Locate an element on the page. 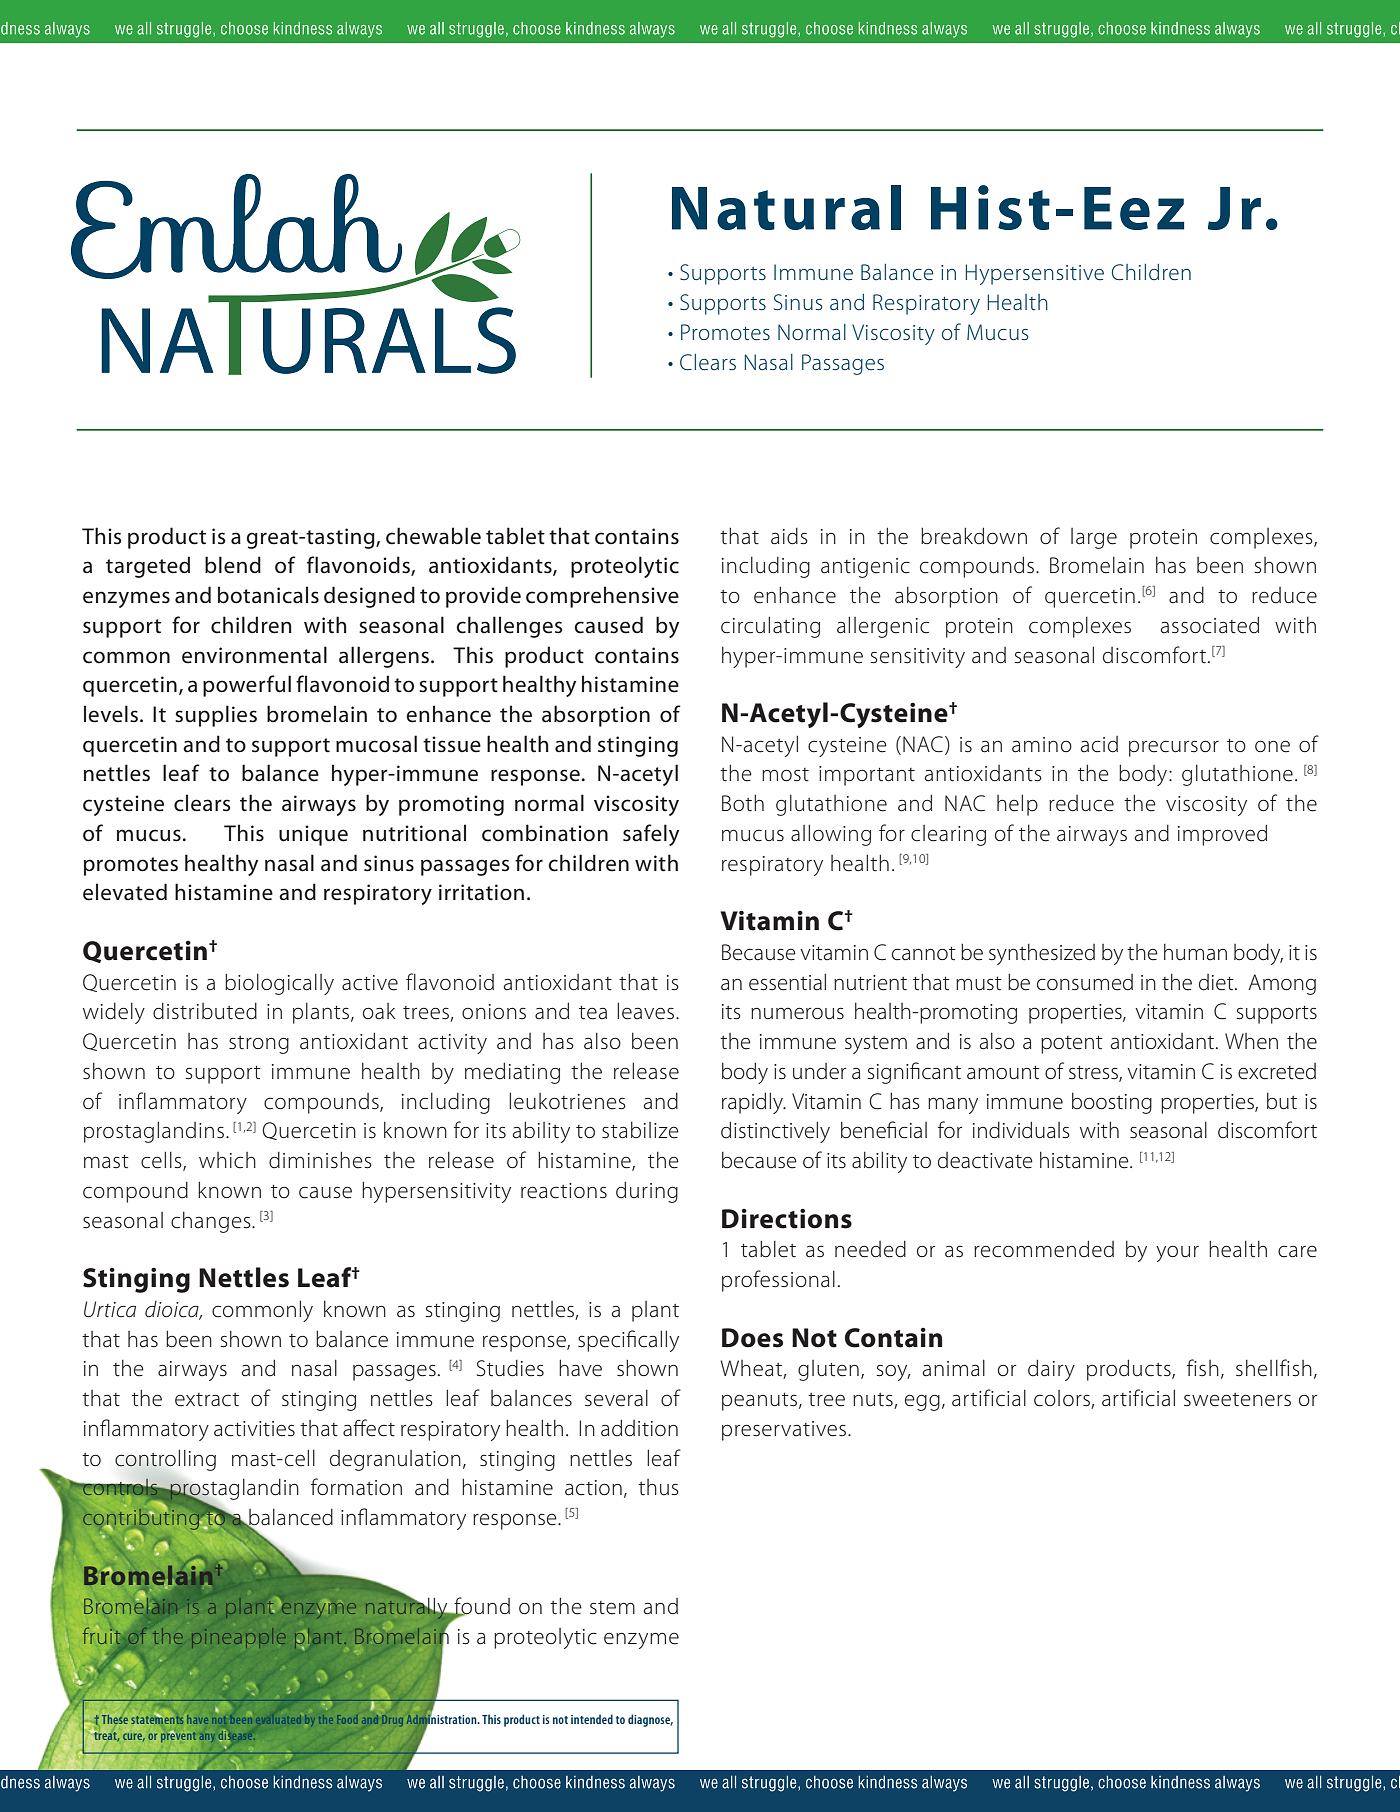 The height and width of the page is (1812, 1400). blend is located at coordinates (233, 565).
